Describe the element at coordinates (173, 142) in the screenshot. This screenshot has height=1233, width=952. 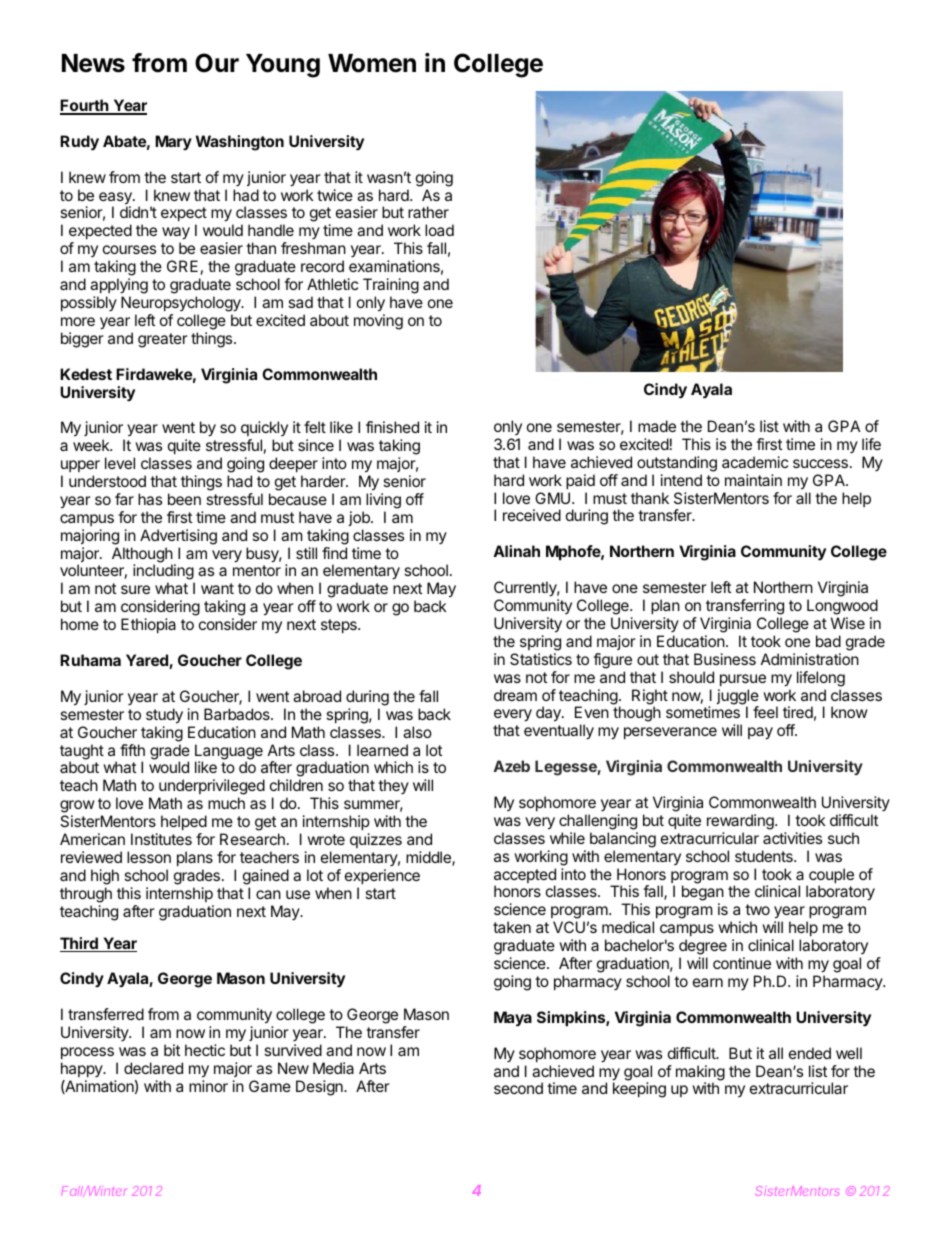
I see `Mary` at that location.
